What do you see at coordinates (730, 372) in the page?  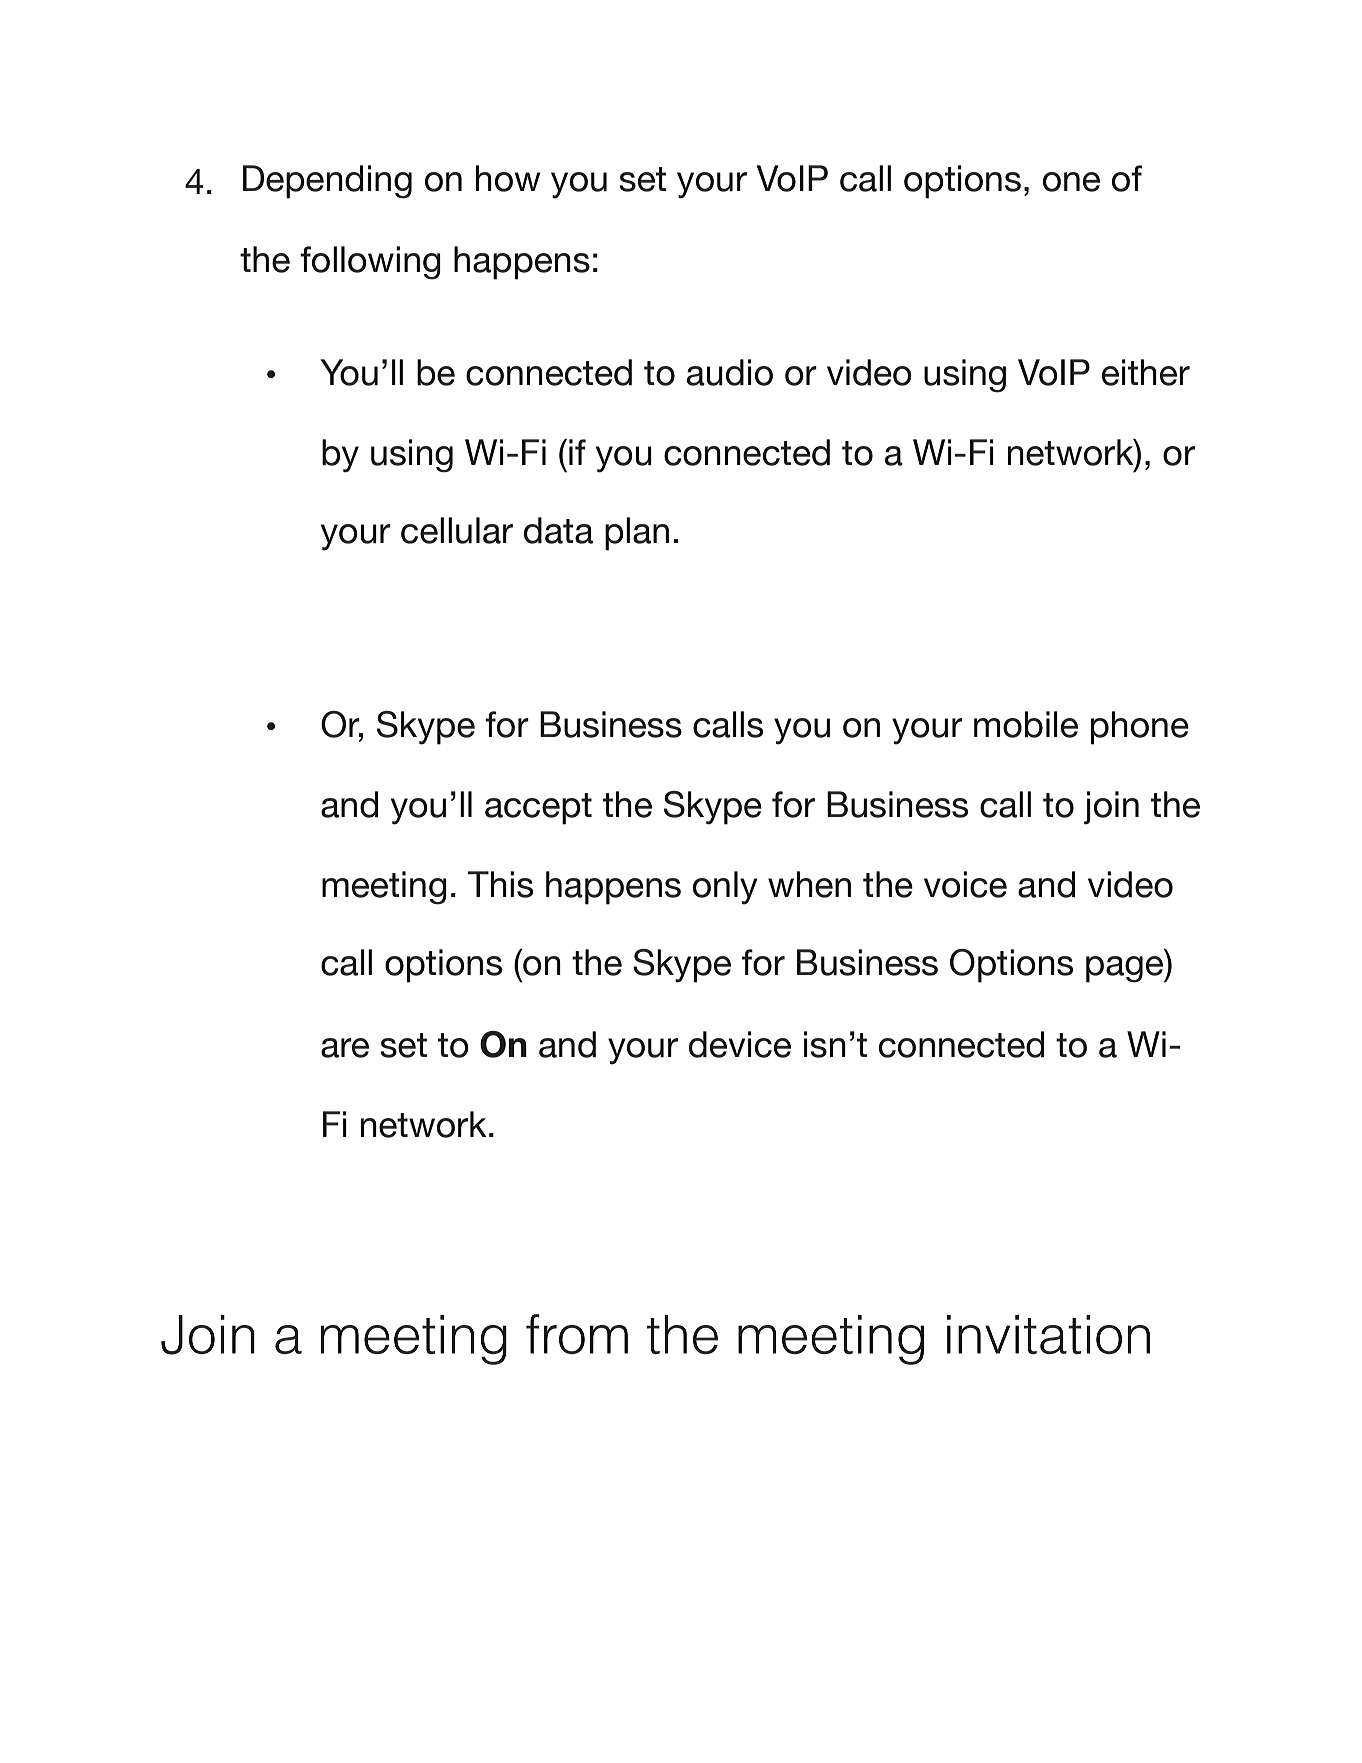 I see `audio` at bounding box center [730, 372].
